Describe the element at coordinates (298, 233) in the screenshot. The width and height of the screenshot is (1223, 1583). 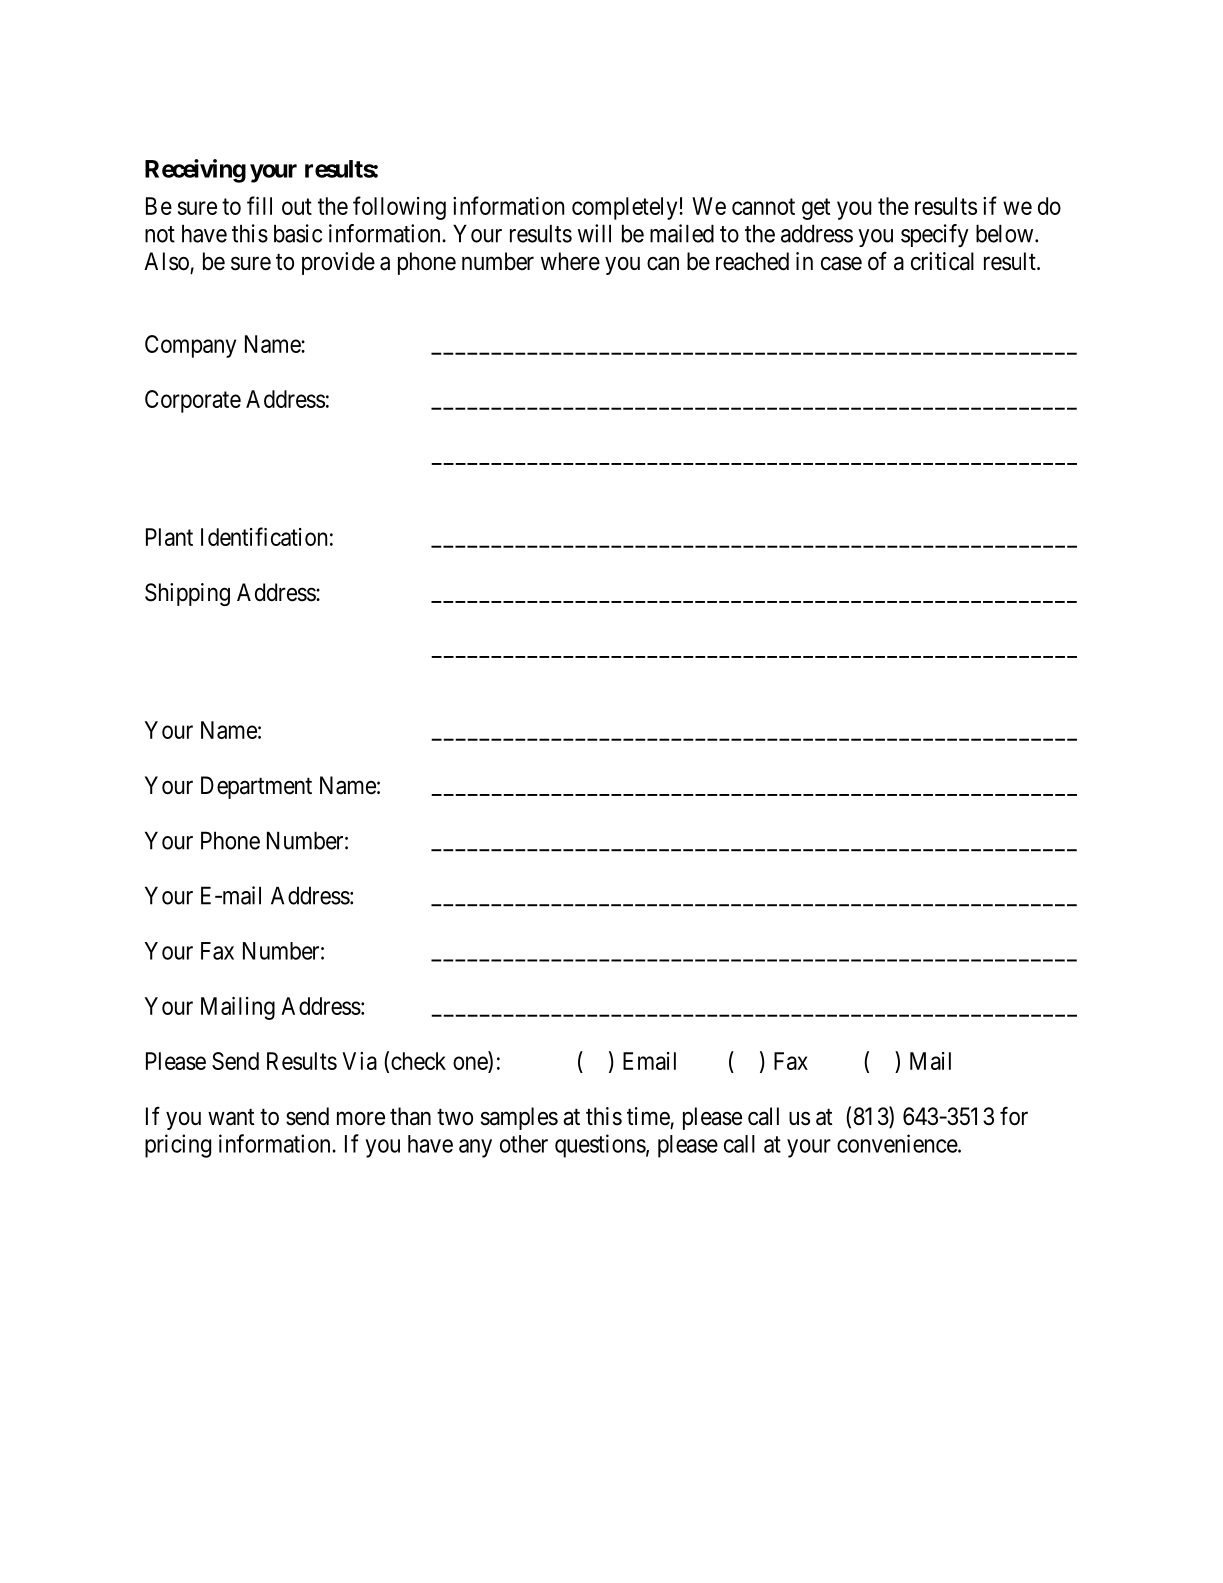
I see `basic` at that location.
